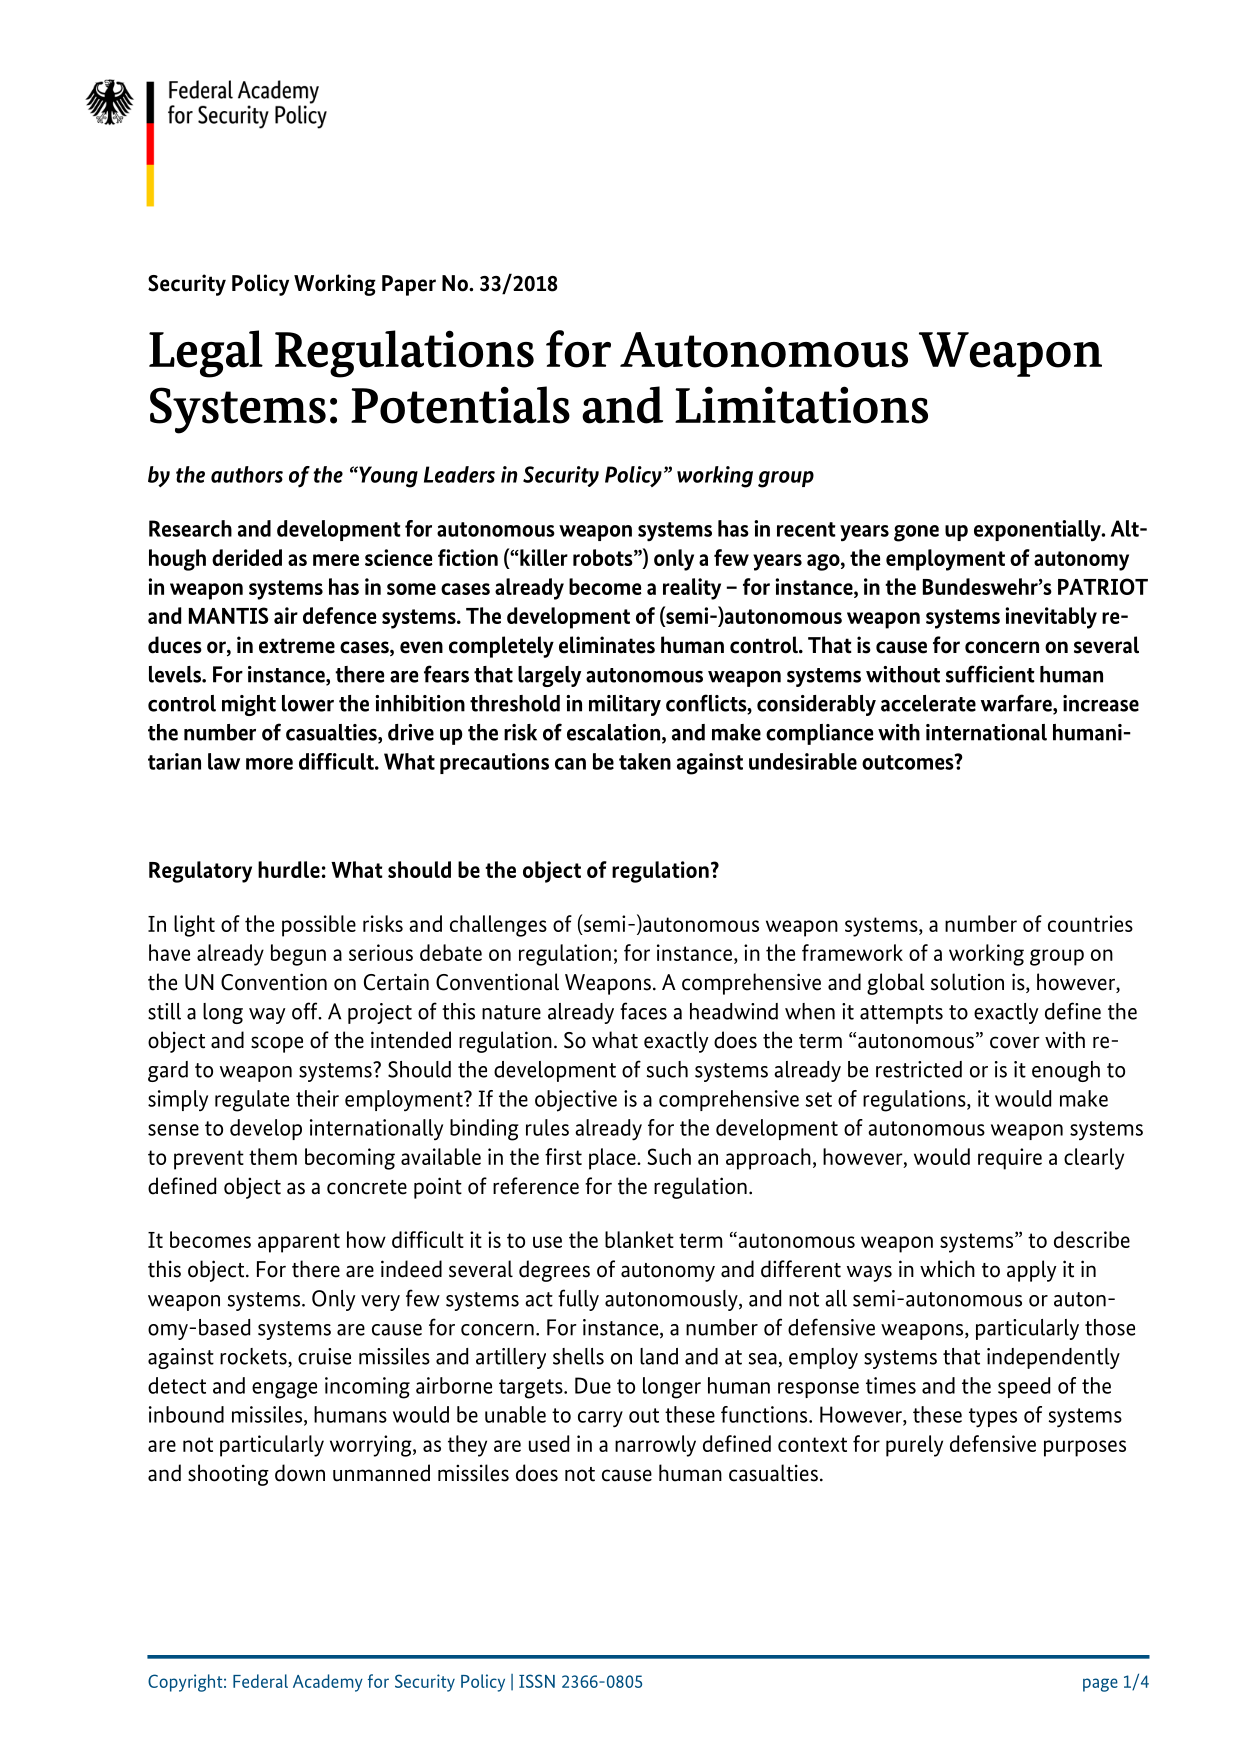 The image size is (1238, 1751). What do you see at coordinates (967, 982) in the image?
I see `solution` at bounding box center [967, 982].
